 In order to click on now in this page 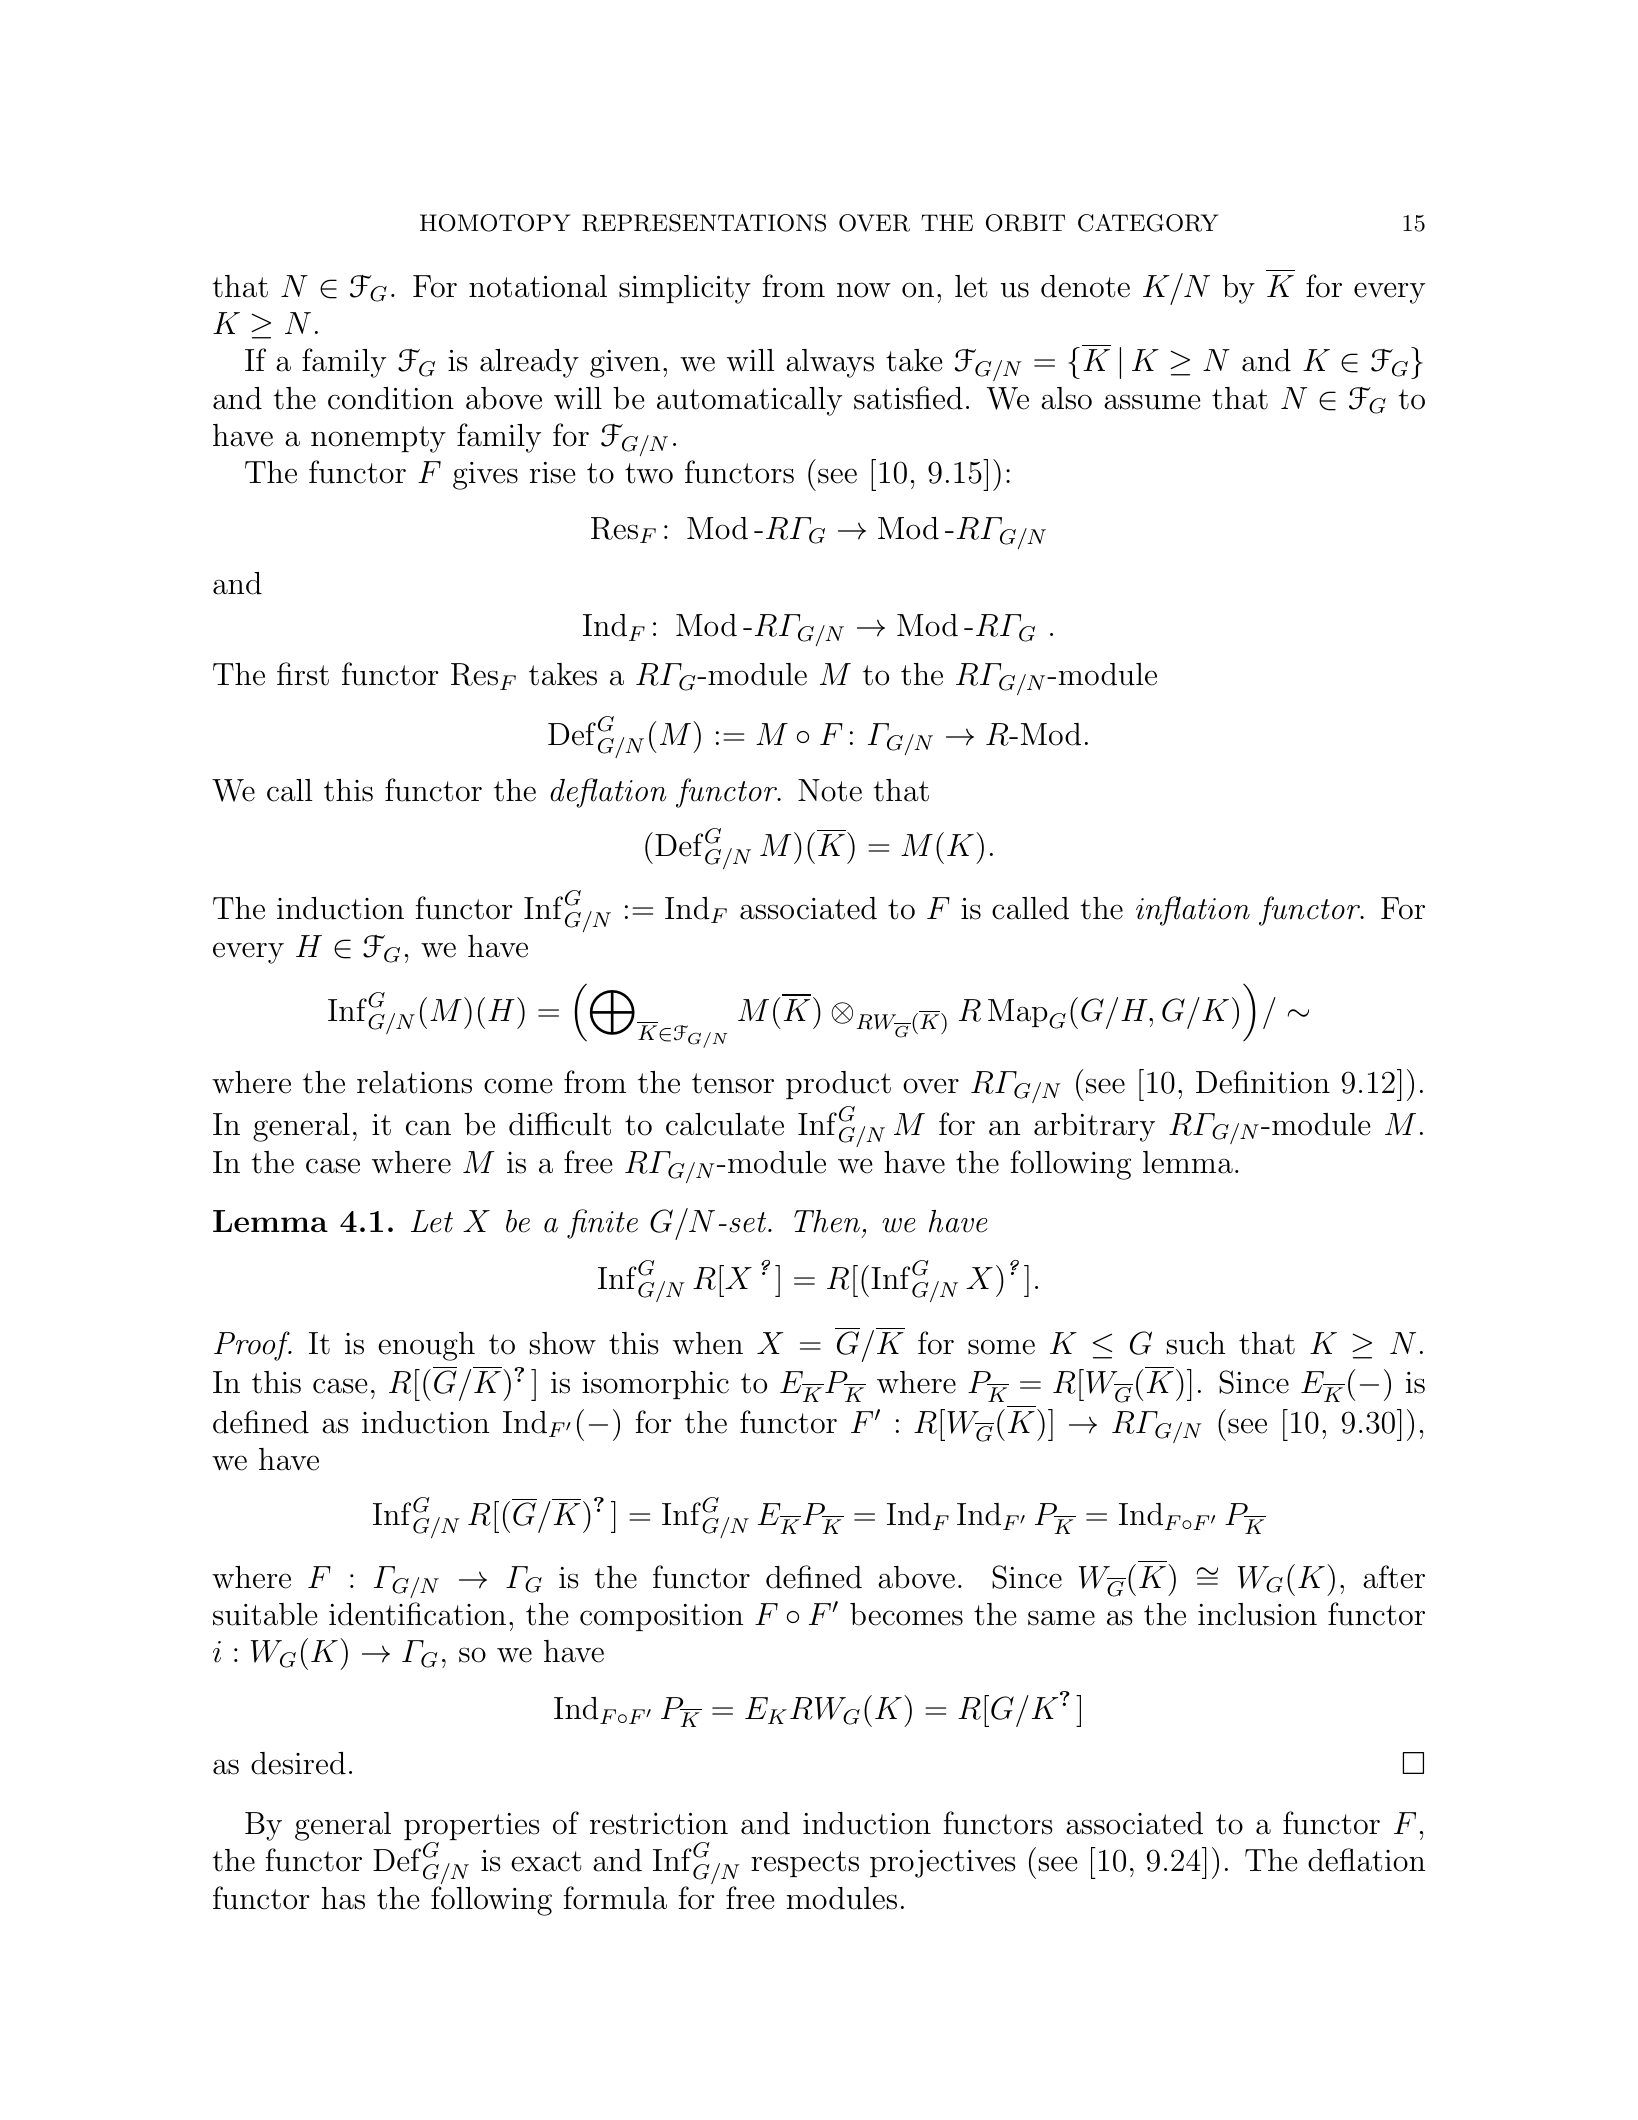, I will do `click(864, 290)`.
